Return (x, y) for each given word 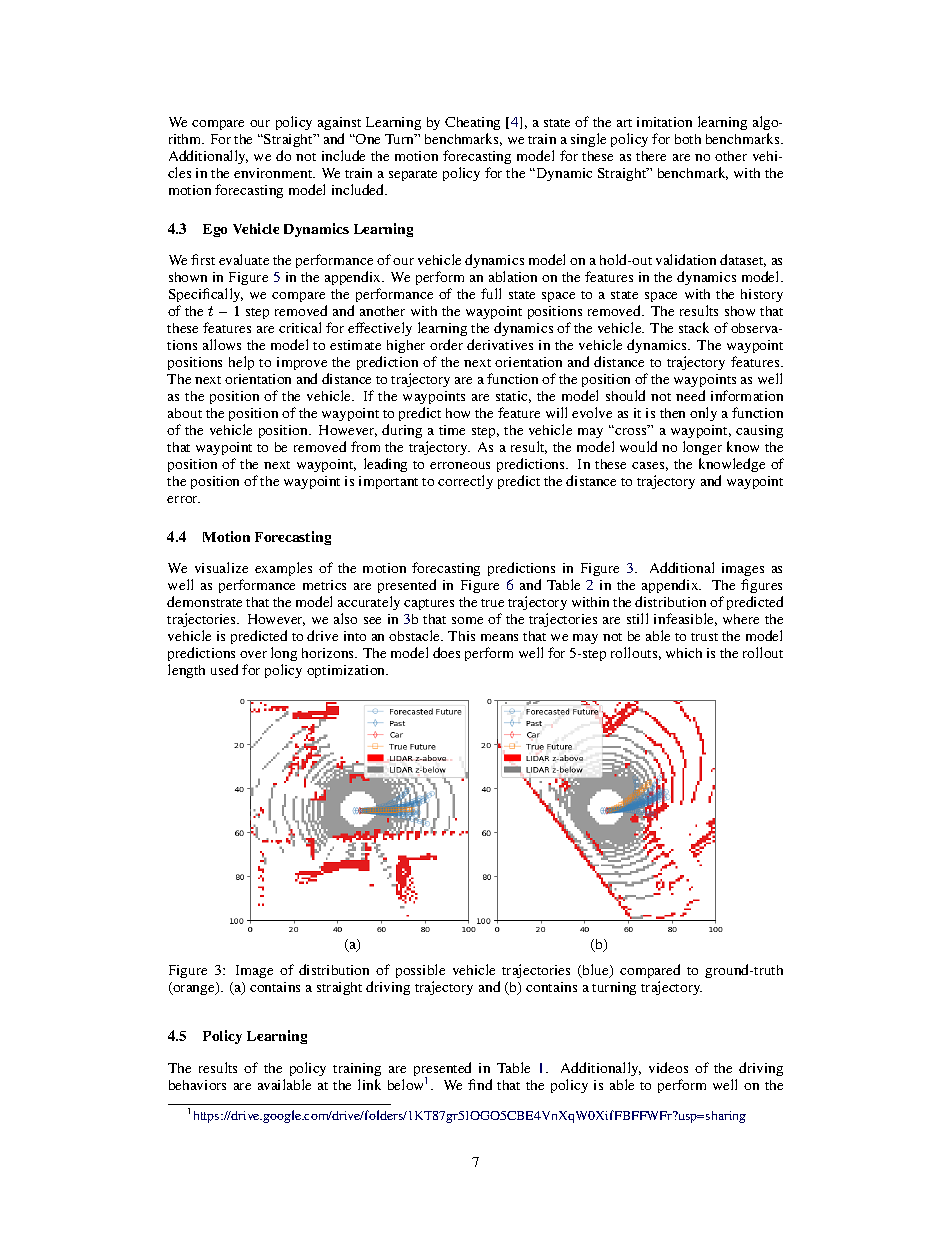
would (638, 446)
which (684, 653)
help (241, 363)
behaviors (197, 1085)
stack (694, 327)
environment (274, 173)
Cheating (472, 123)
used (224, 669)
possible (420, 971)
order (446, 344)
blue (595, 971)
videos (668, 1067)
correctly (465, 482)
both (688, 139)
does (446, 652)
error (183, 499)
